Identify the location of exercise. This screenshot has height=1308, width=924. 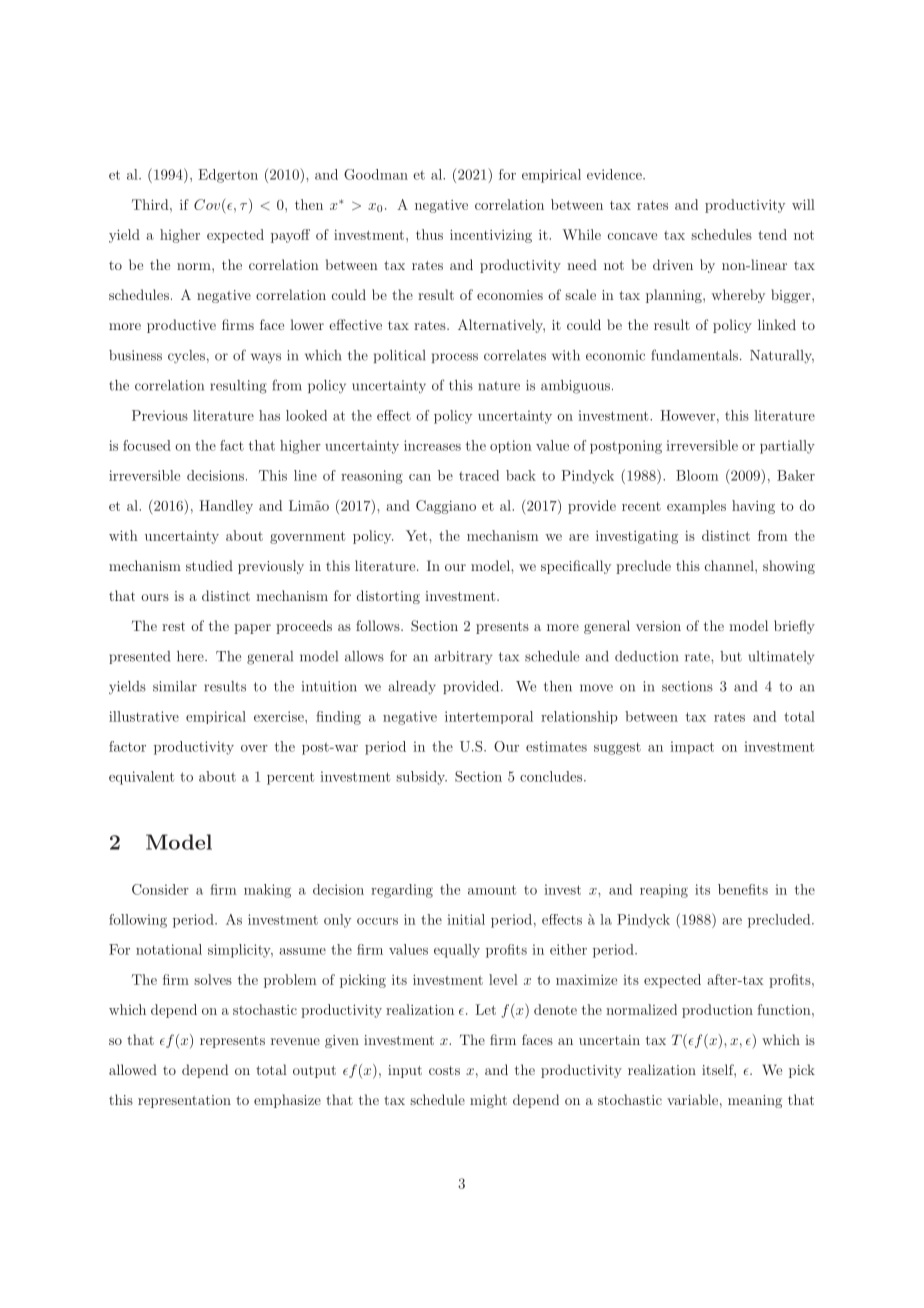
(280, 716).
